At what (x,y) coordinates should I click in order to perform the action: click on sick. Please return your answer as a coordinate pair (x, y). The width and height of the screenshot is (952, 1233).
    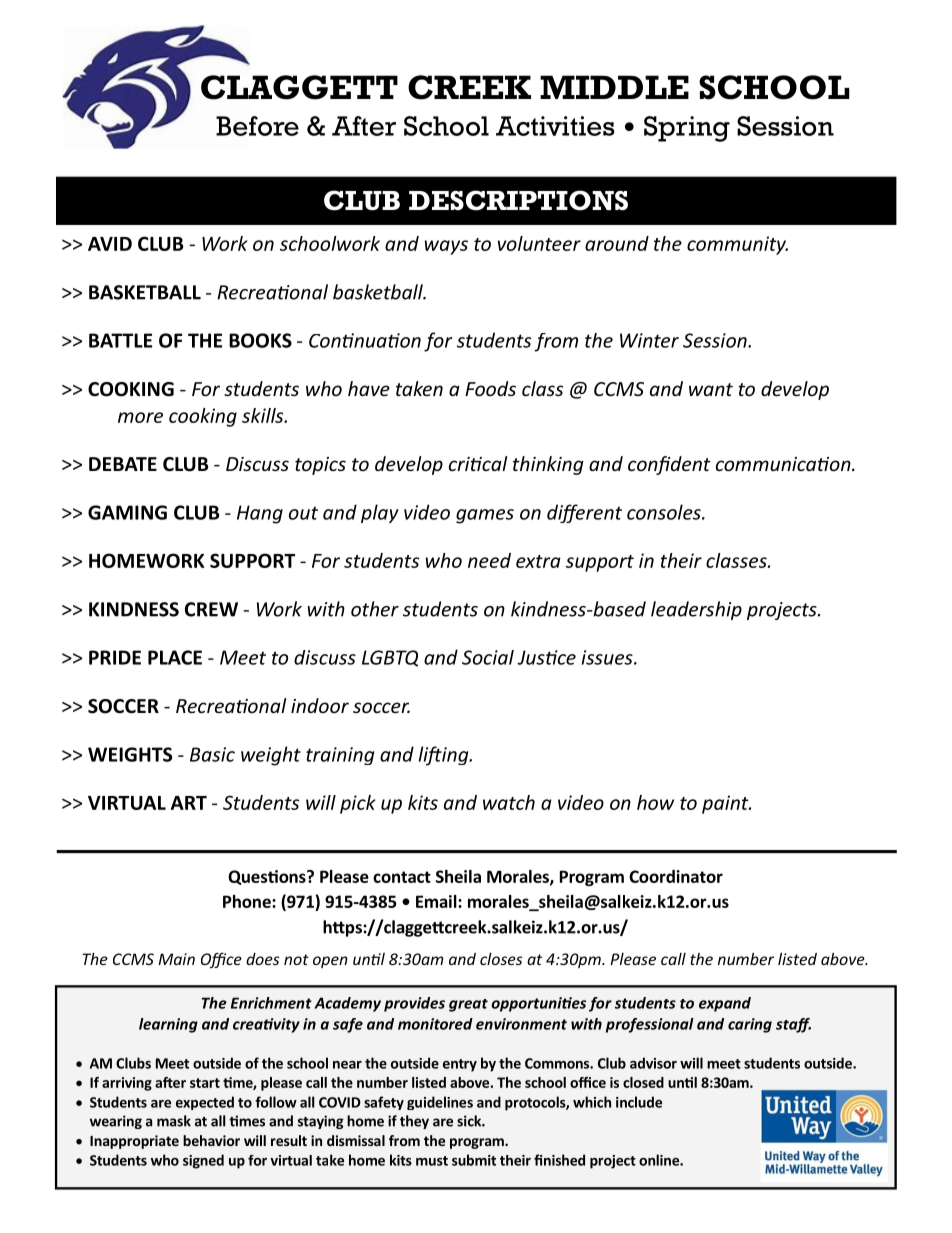
    Looking at the image, I should click on (470, 1121).
